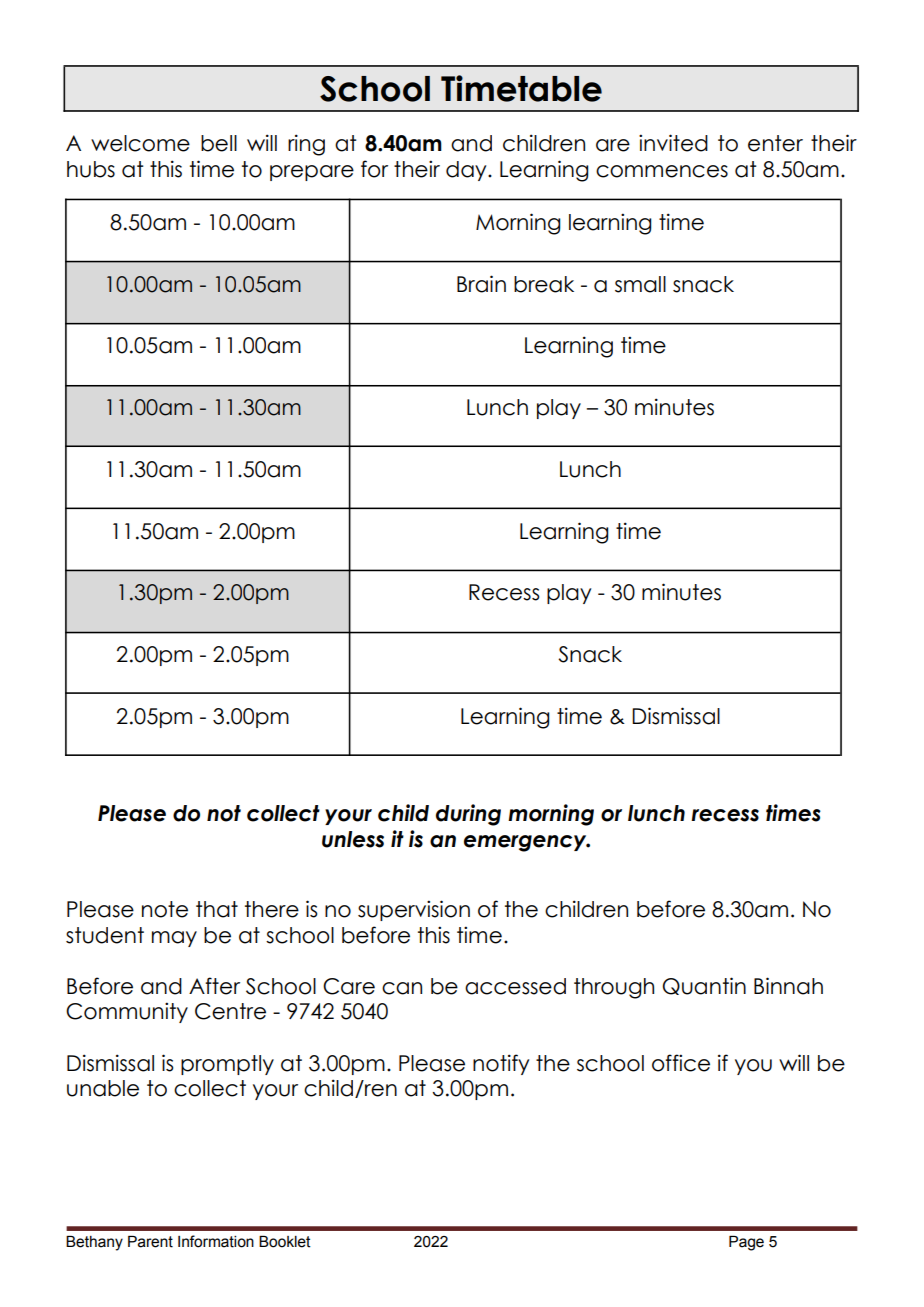 The image size is (924, 1307). I want to click on through, so click(614, 988).
